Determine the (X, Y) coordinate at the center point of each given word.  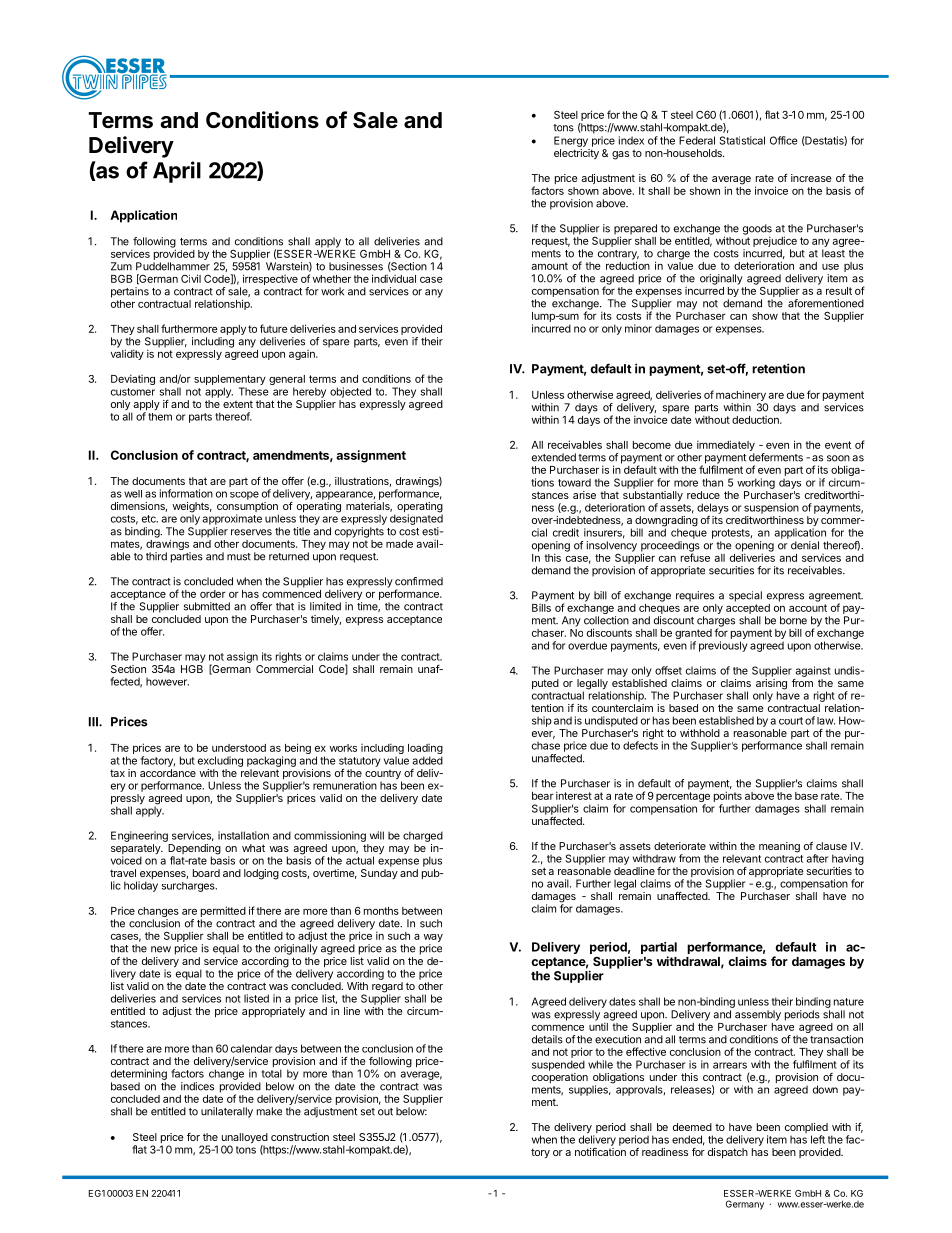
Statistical (742, 140)
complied (806, 1129)
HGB (192, 669)
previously (723, 646)
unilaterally (227, 1112)
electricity (576, 154)
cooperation (560, 1078)
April (177, 172)
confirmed (419, 581)
